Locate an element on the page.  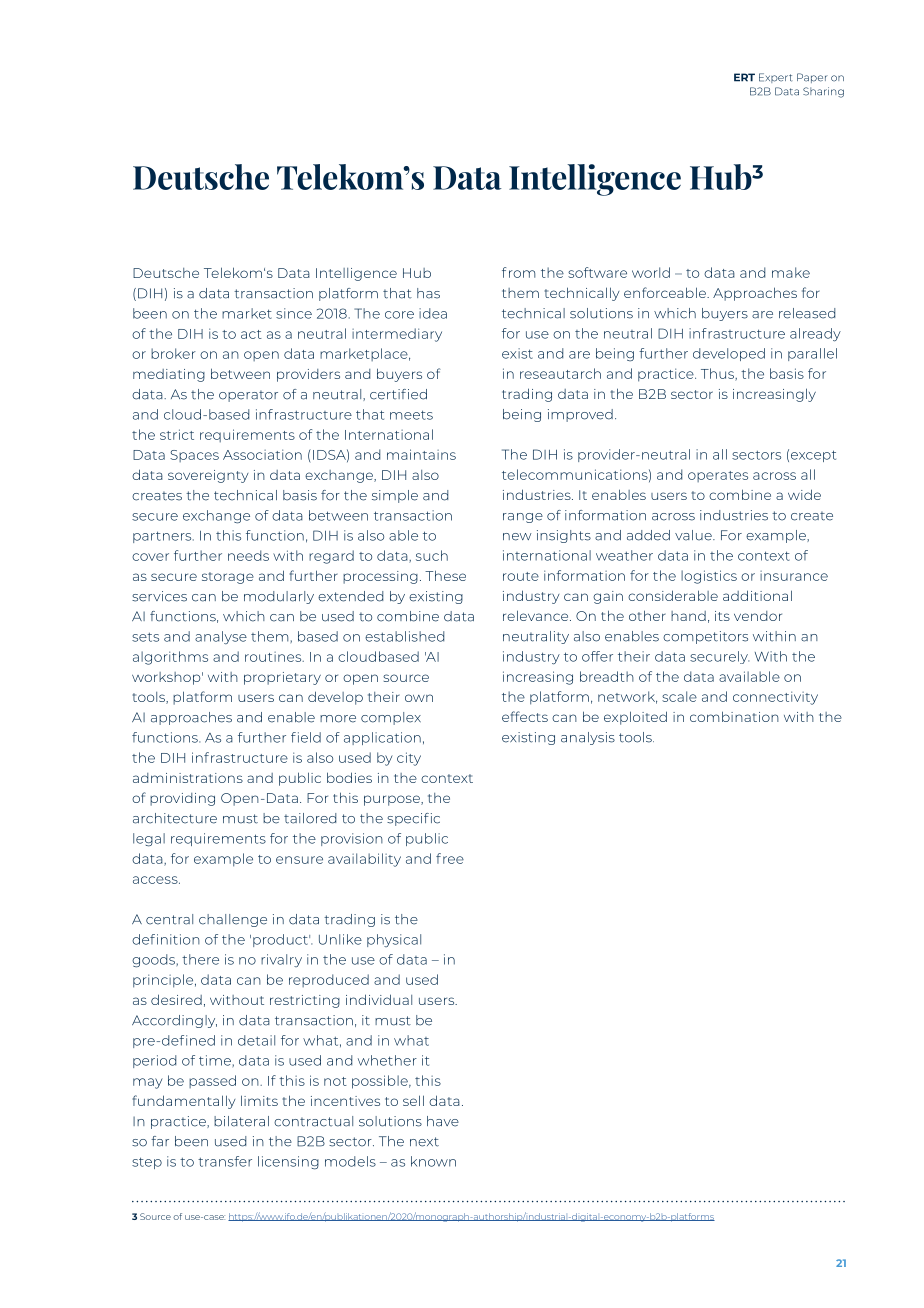
combination is located at coordinates (734, 716).
